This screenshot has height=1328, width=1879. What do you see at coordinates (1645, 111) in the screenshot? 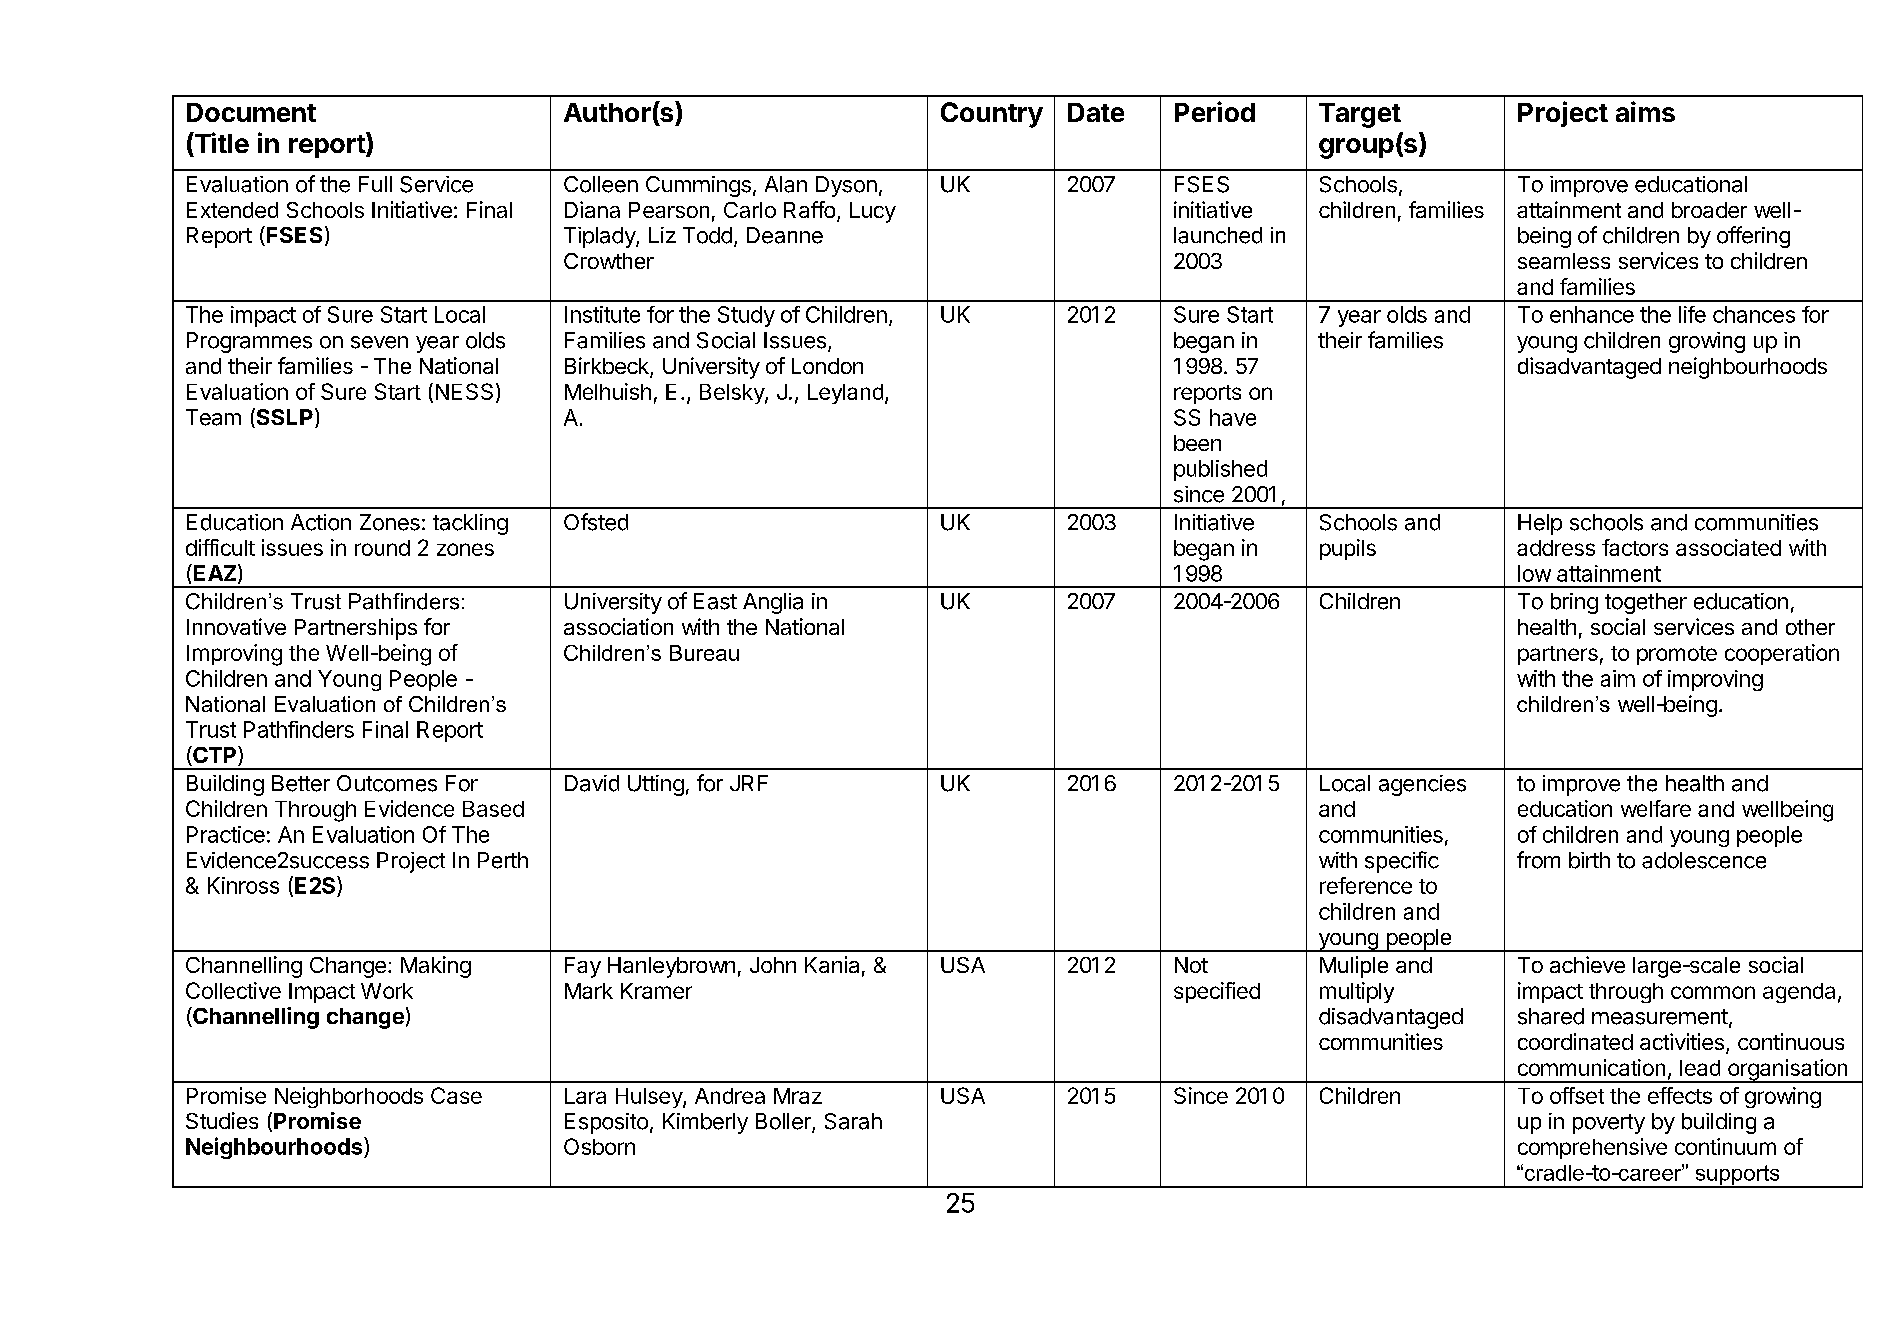
I see `aims` at bounding box center [1645, 111].
